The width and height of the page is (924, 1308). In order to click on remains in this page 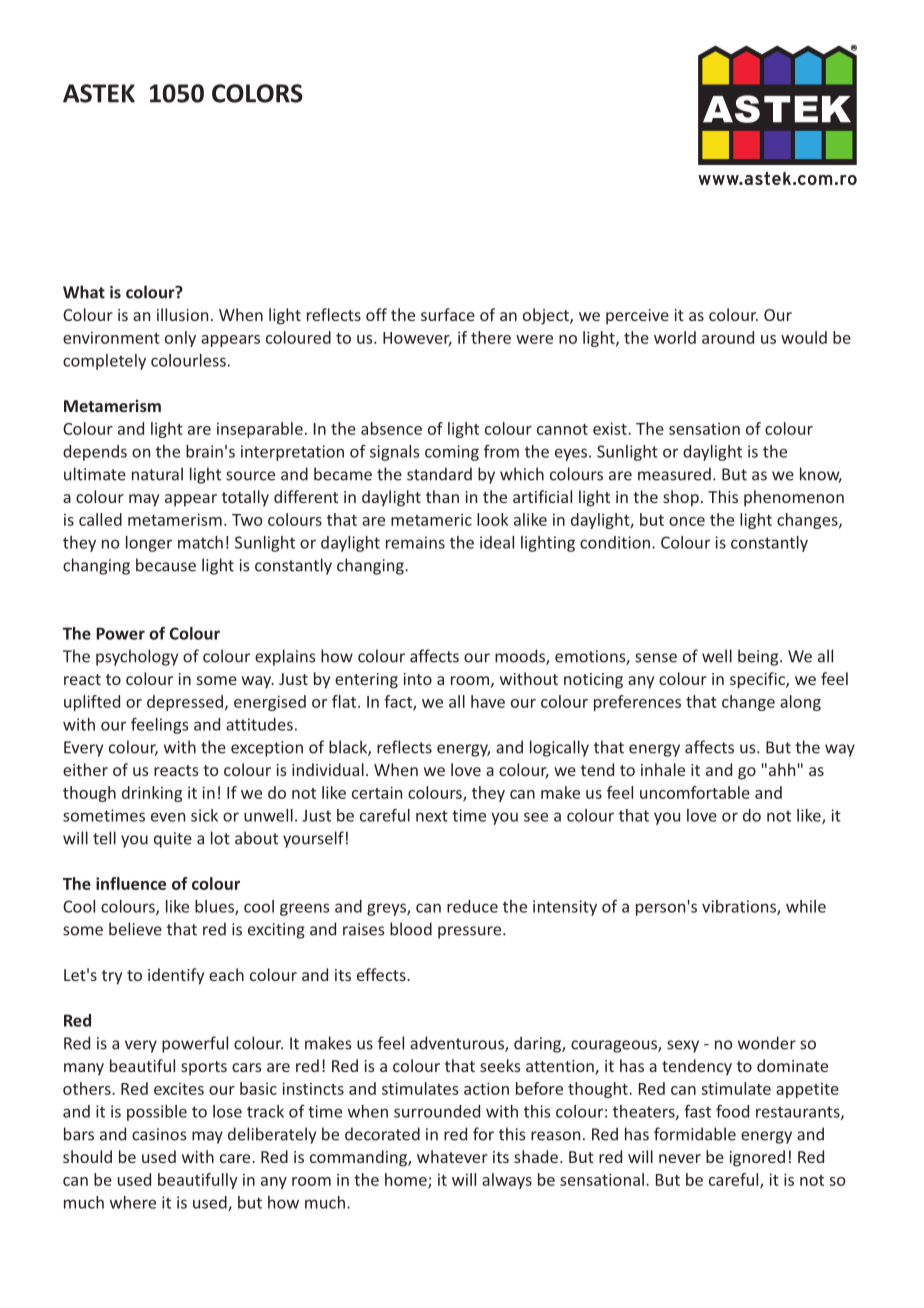, I will do `click(415, 542)`.
